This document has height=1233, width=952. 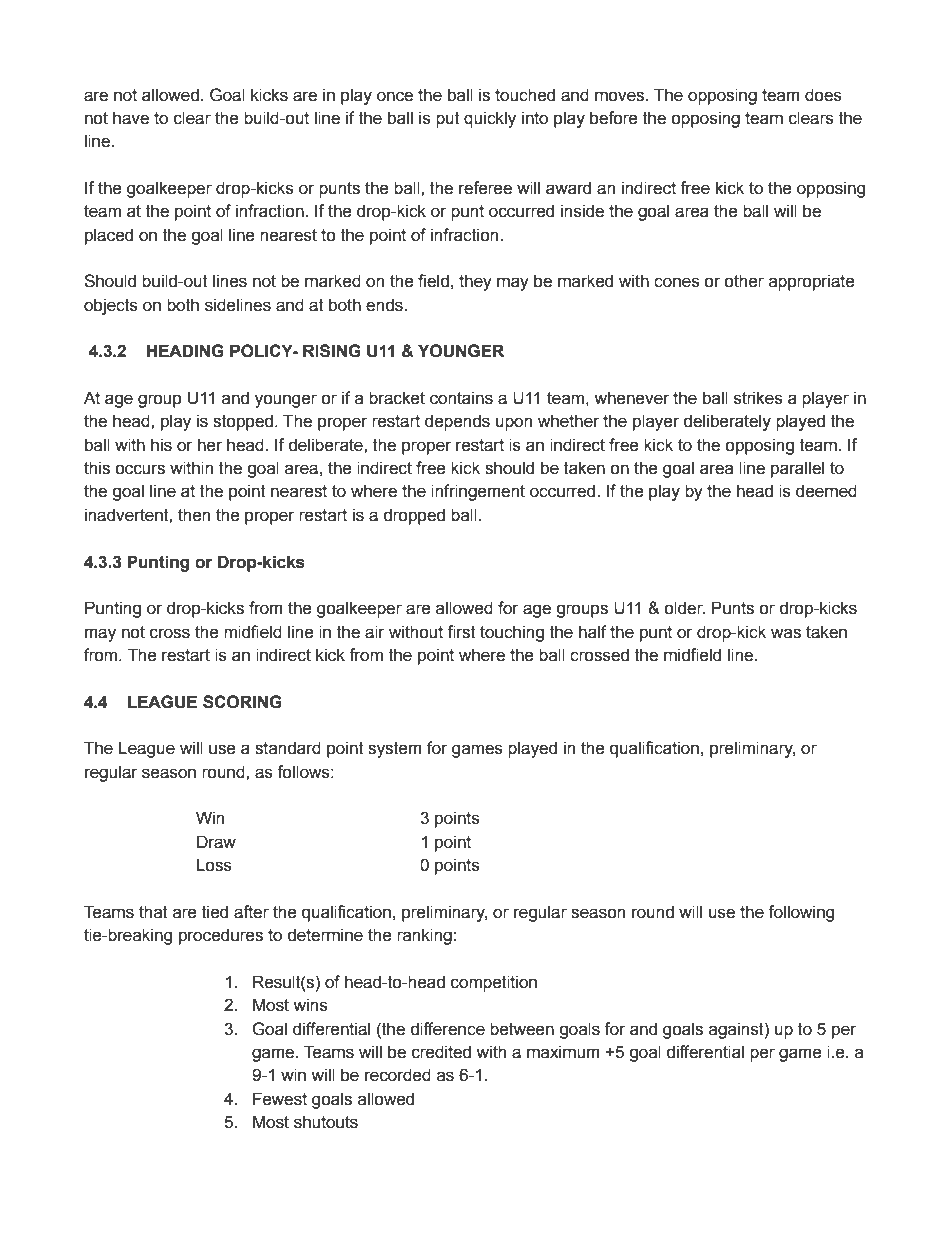 I want to click on does, so click(x=823, y=95).
